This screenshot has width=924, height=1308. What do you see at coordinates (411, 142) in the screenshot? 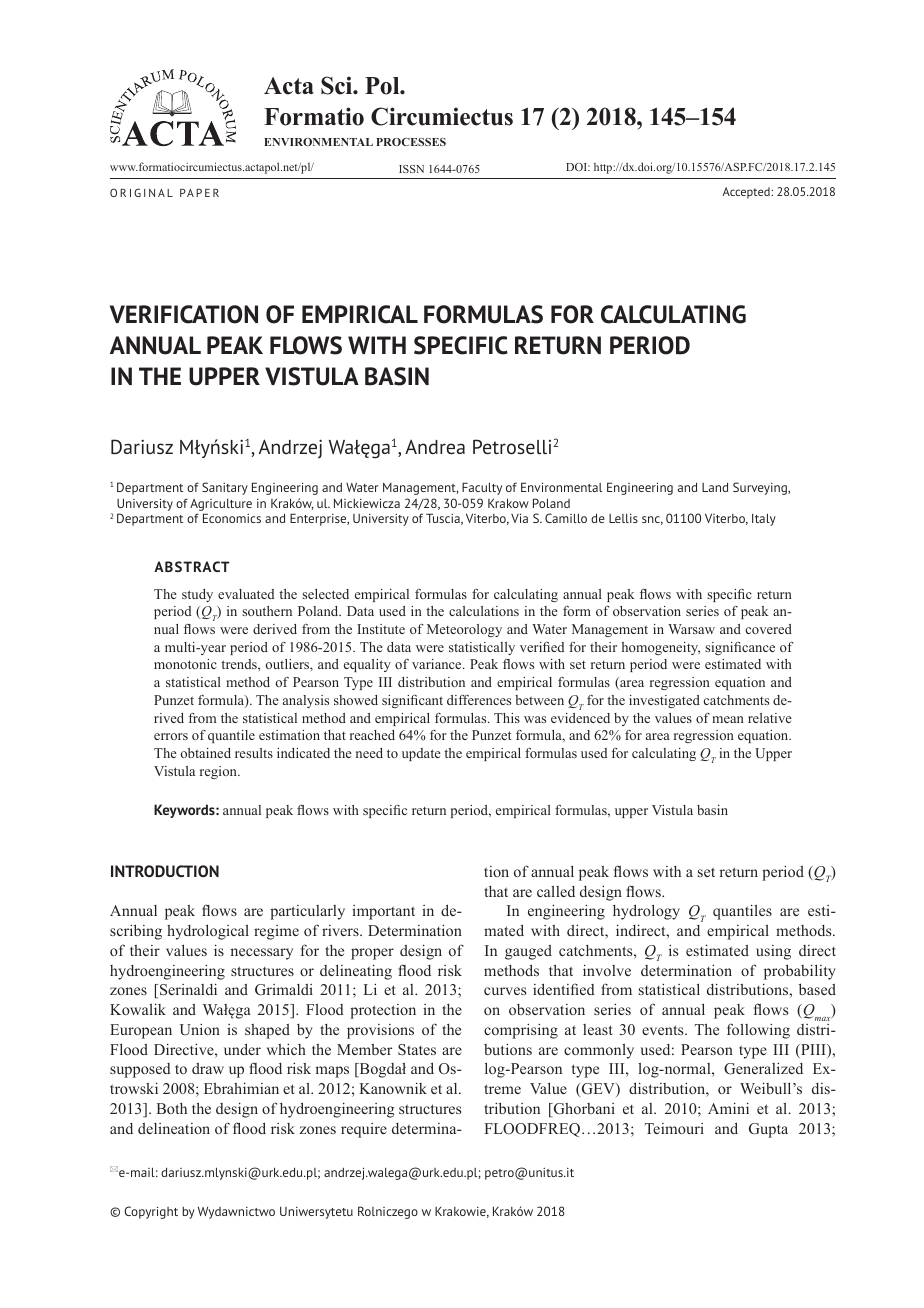
I see `PROCESSES` at bounding box center [411, 142].
